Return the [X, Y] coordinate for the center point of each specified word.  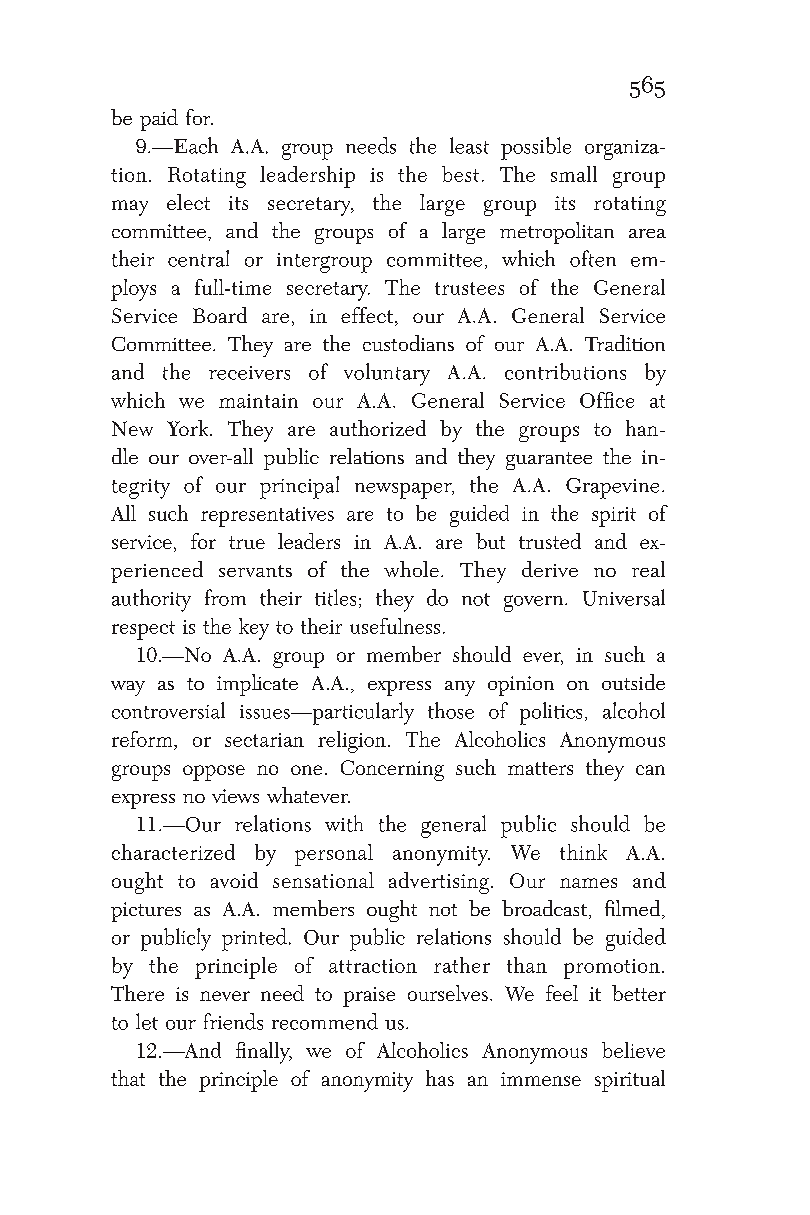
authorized [378, 428]
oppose [214, 773]
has [440, 1078]
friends [233, 1021]
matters [540, 768]
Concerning [392, 770]
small [574, 174]
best [460, 174]
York [189, 428]
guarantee [549, 461]
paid [159, 120]
